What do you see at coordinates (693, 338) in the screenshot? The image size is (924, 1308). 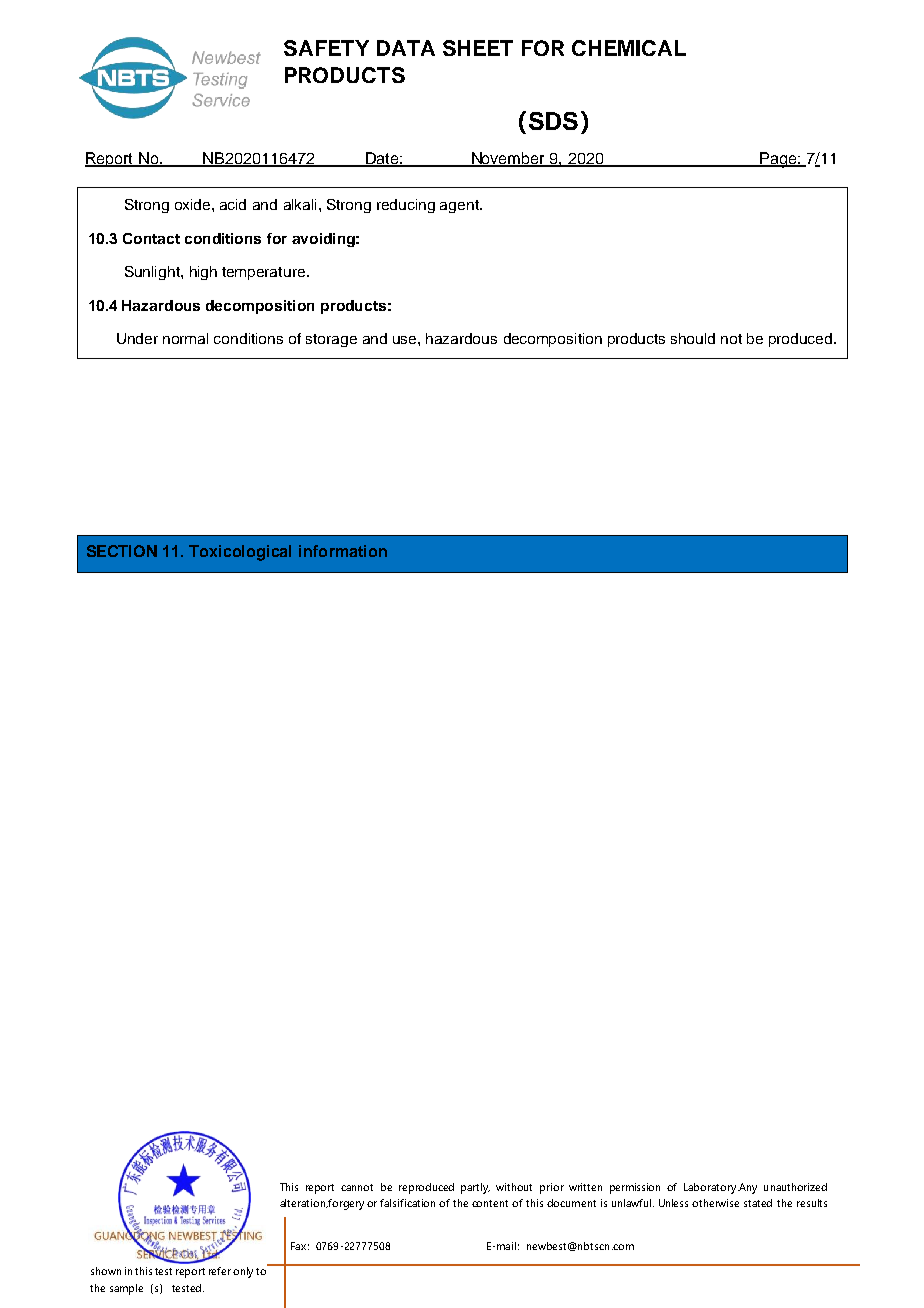 I see `should` at bounding box center [693, 338].
